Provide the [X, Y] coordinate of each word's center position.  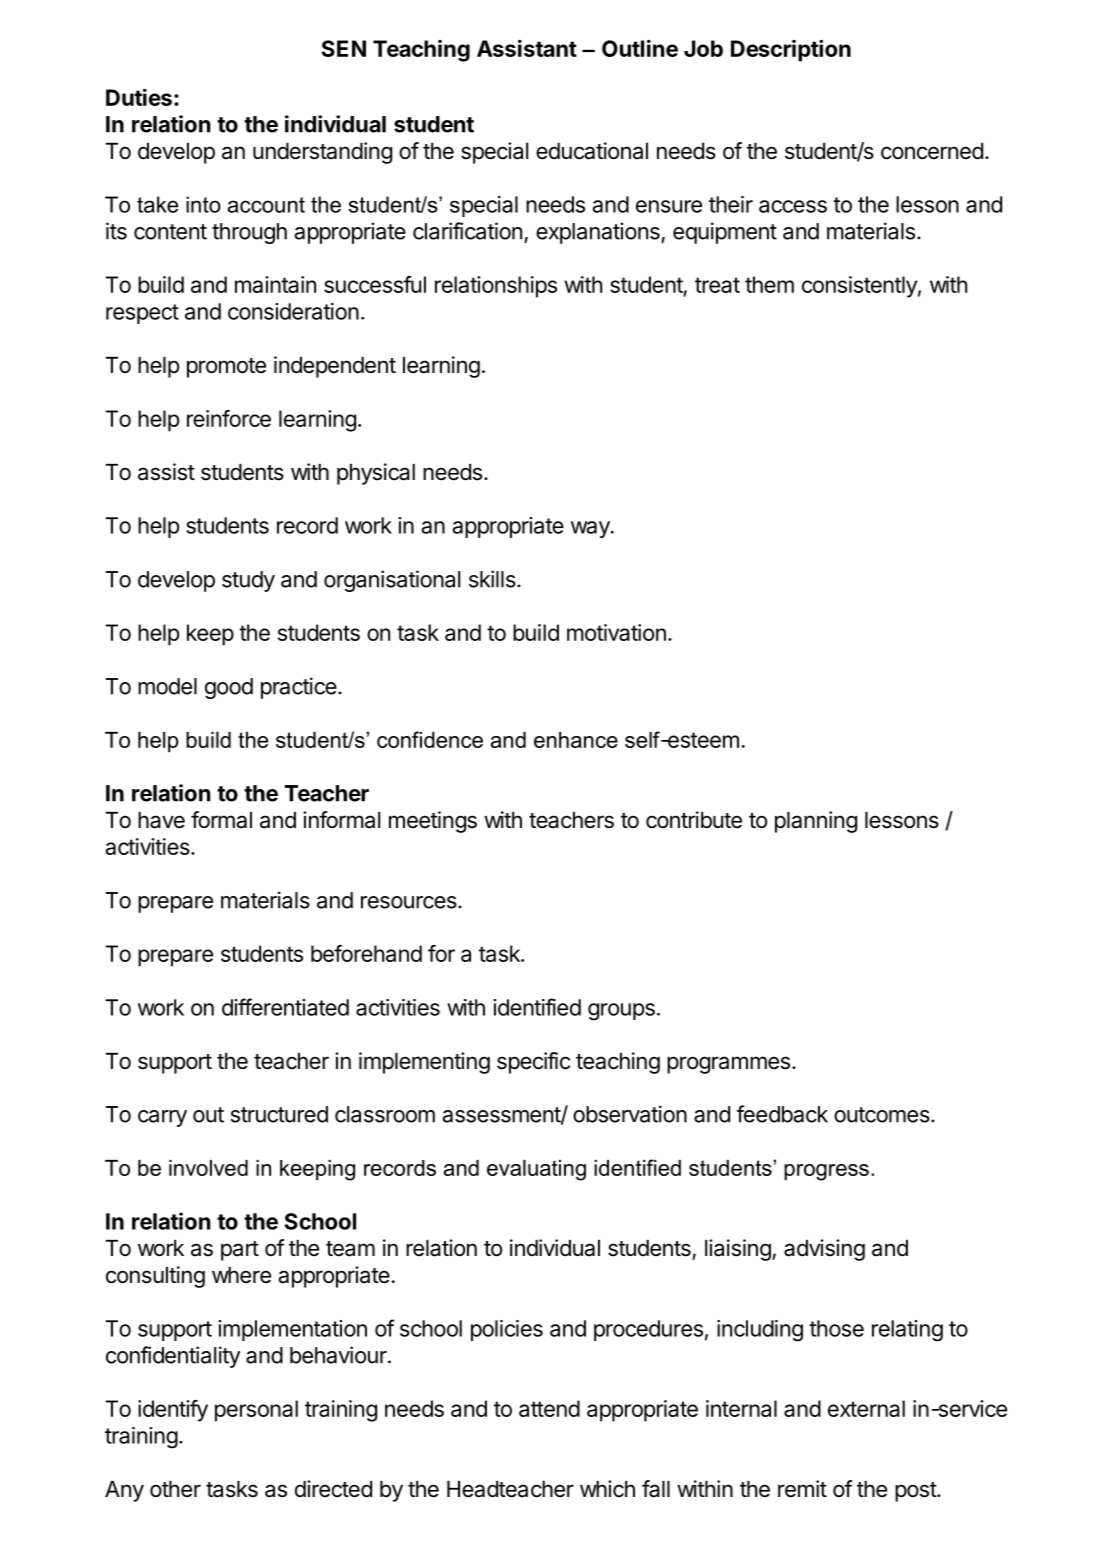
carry [162, 1118]
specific [533, 1063]
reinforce [229, 418]
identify [173, 1411]
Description [791, 51]
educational [592, 151]
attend [549, 1408]
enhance [576, 740]
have [161, 820]
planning [816, 822]
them [769, 284]
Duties [139, 97]
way [591, 529]
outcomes [883, 1115]
